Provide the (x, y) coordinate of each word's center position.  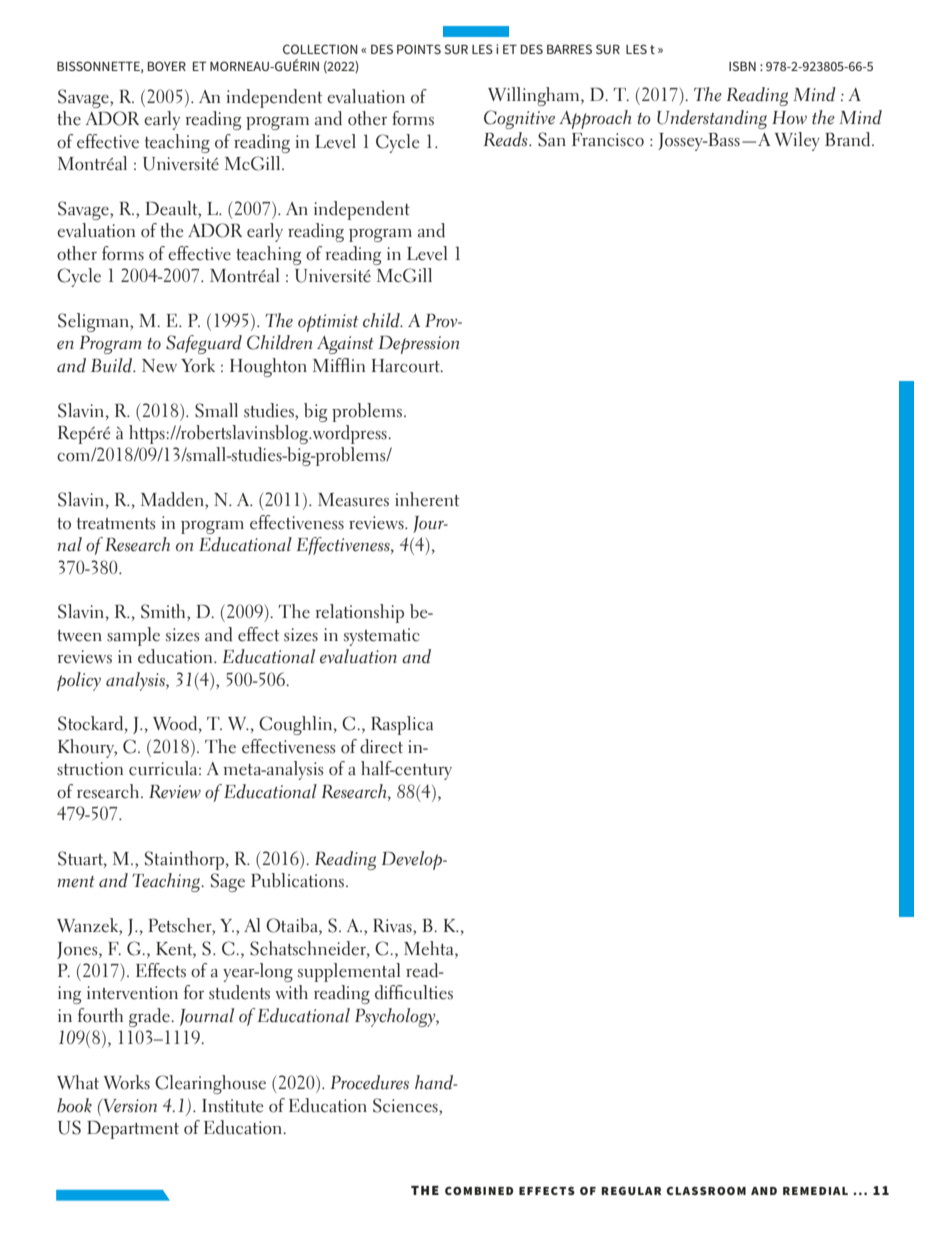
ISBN (742, 66)
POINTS (419, 49)
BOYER (167, 66)
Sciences (406, 1105)
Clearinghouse (210, 1084)
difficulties (414, 992)
